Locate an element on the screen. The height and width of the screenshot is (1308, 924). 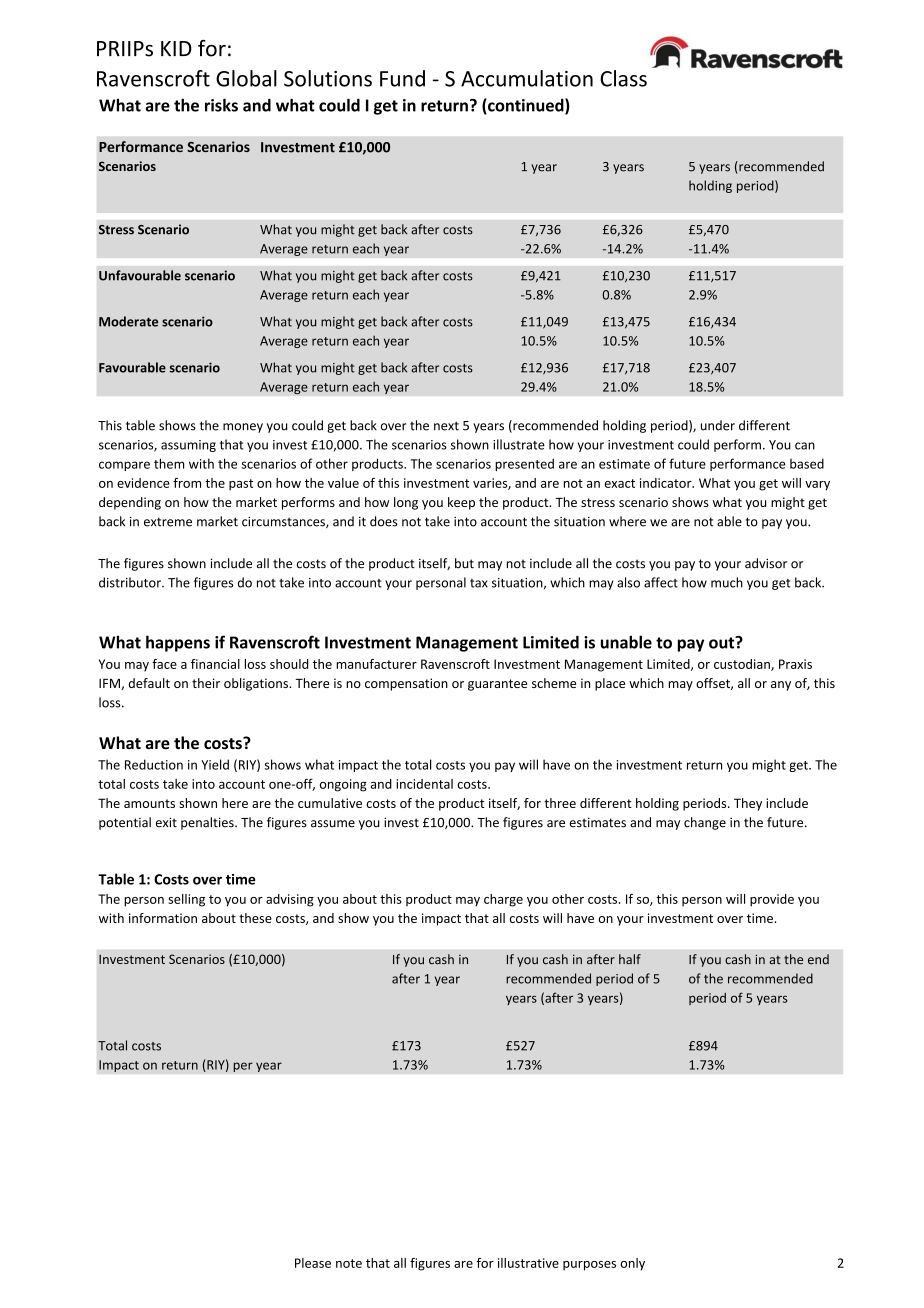
risks is located at coordinates (221, 105).
